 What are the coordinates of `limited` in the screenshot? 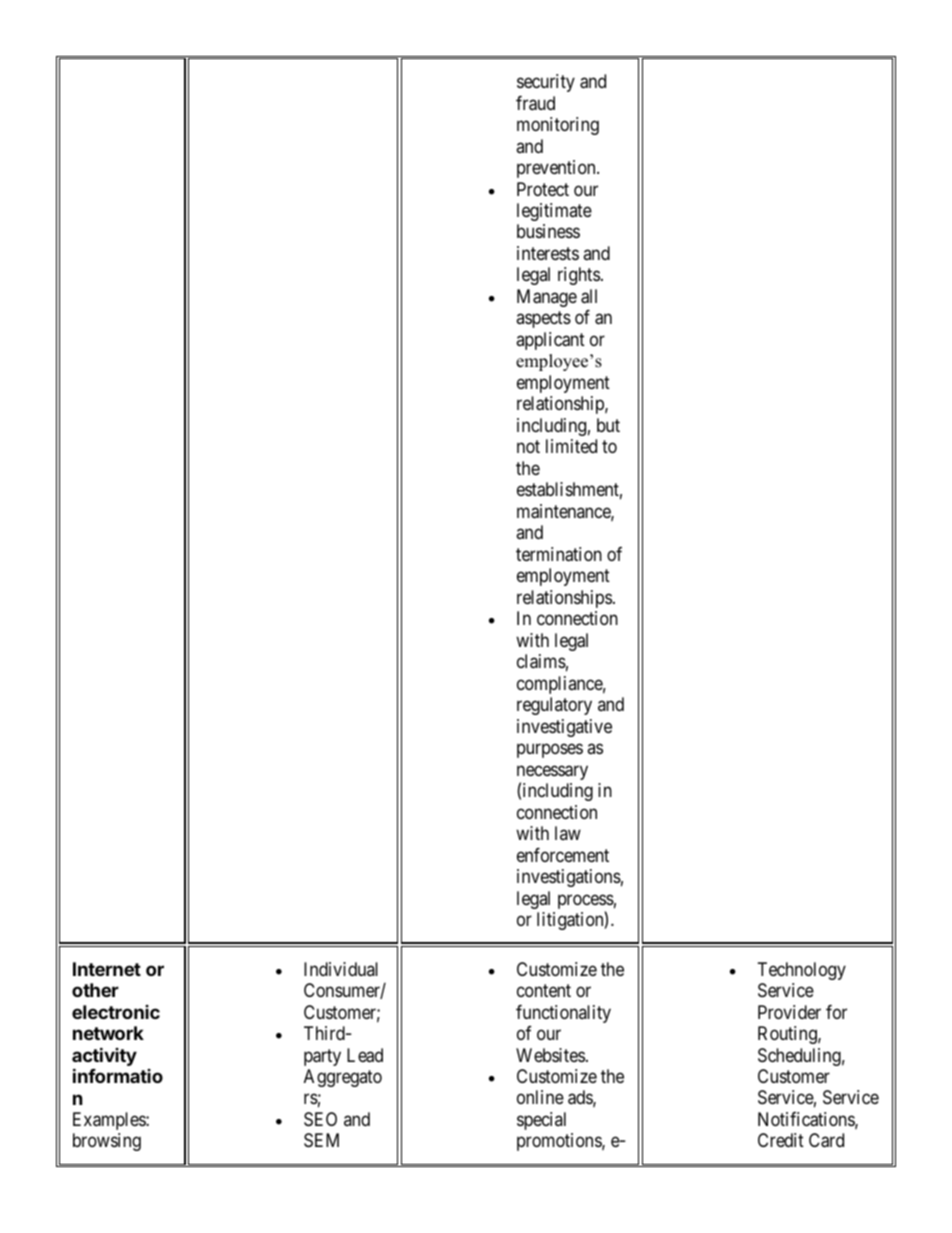 It's located at (571, 446).
